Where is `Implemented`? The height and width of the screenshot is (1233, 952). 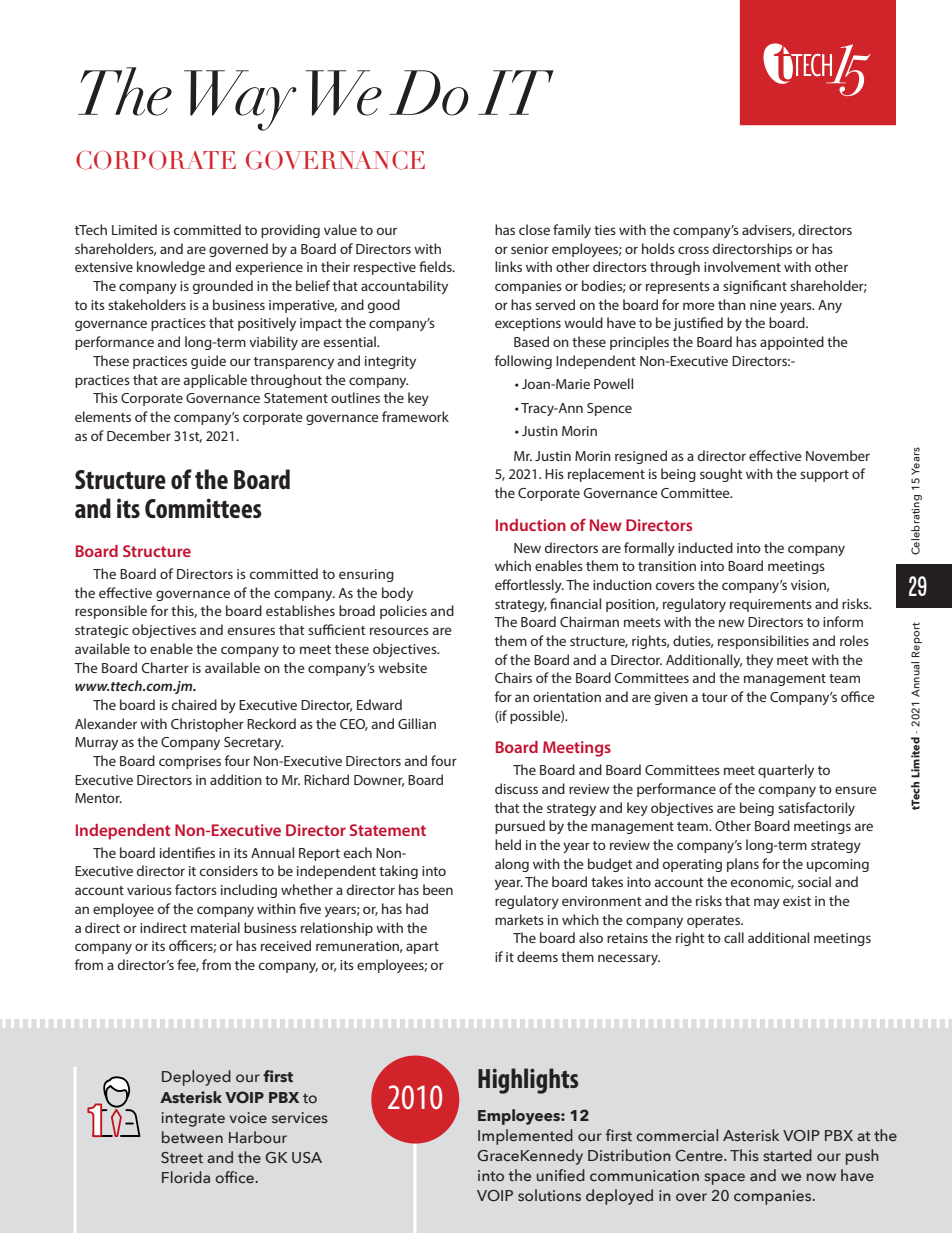
Implemented is located at coordinates (525, 1137).
